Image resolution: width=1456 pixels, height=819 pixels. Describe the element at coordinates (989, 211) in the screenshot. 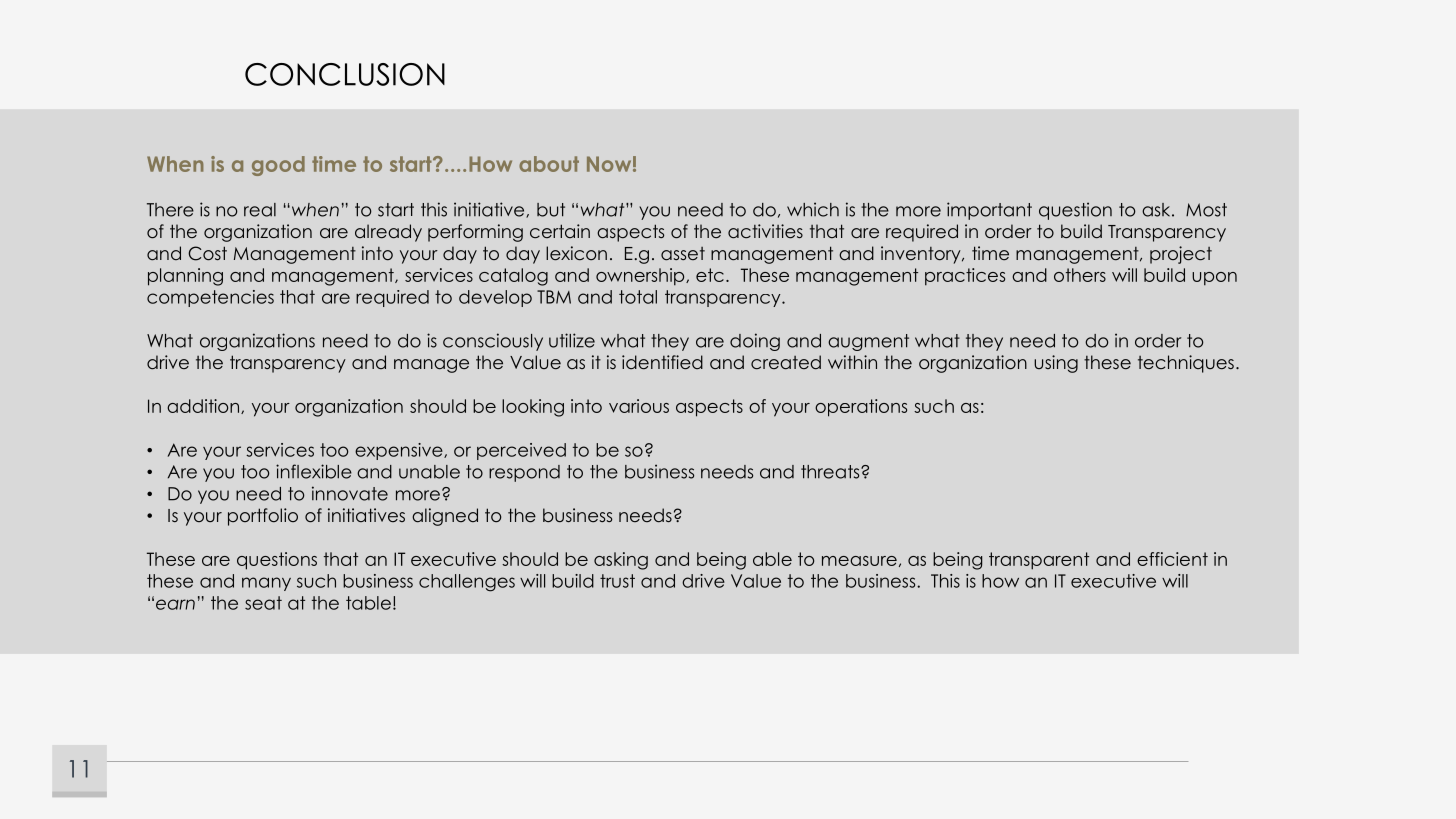

I see `important` at that location.
